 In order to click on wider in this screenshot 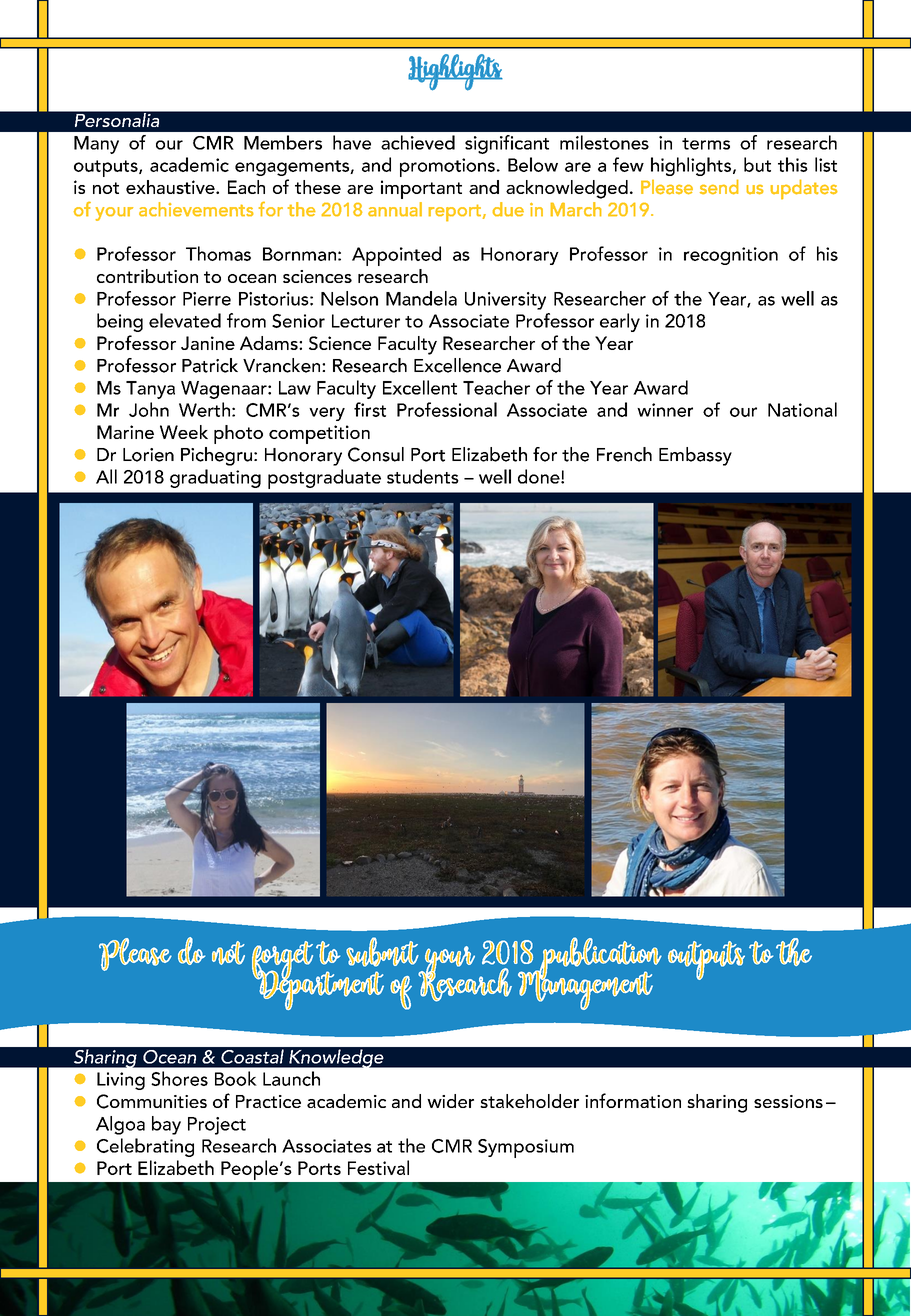, I will do `click(450, 1101)`.
